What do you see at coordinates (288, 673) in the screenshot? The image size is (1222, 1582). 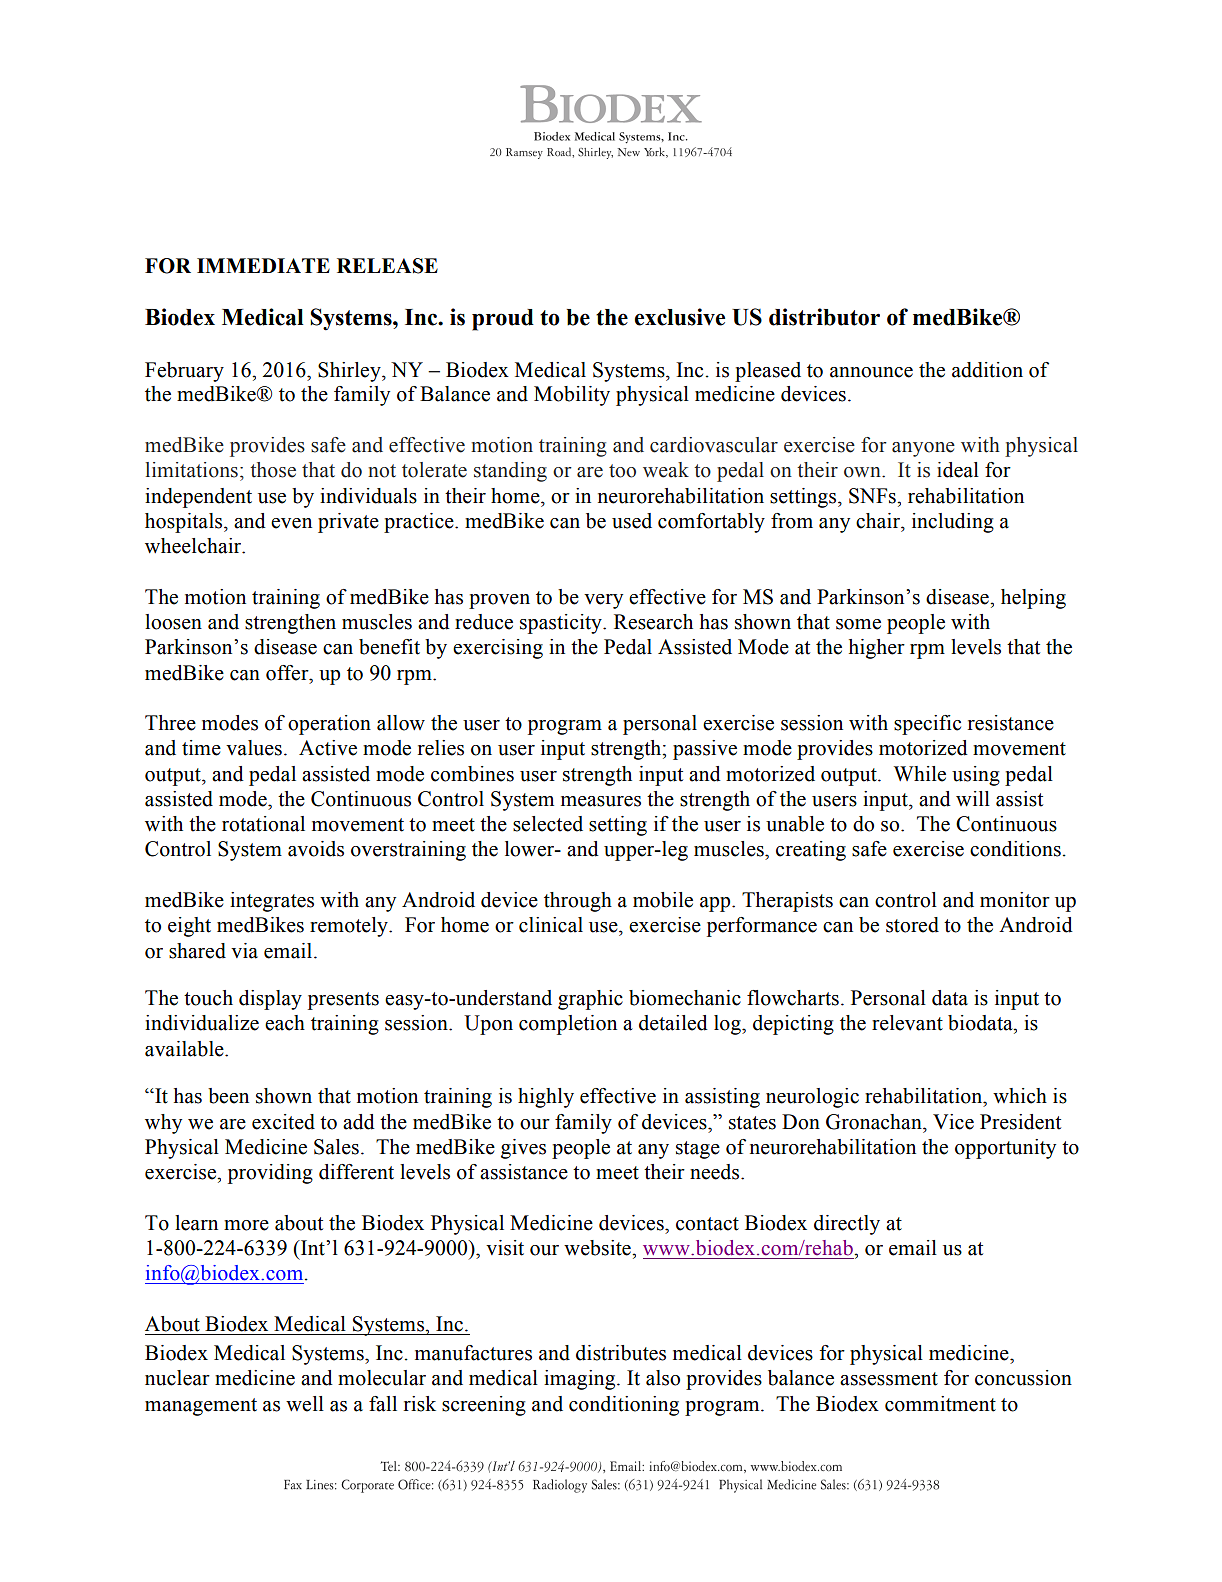 I see `offer` at bounding box center [288, 673].
